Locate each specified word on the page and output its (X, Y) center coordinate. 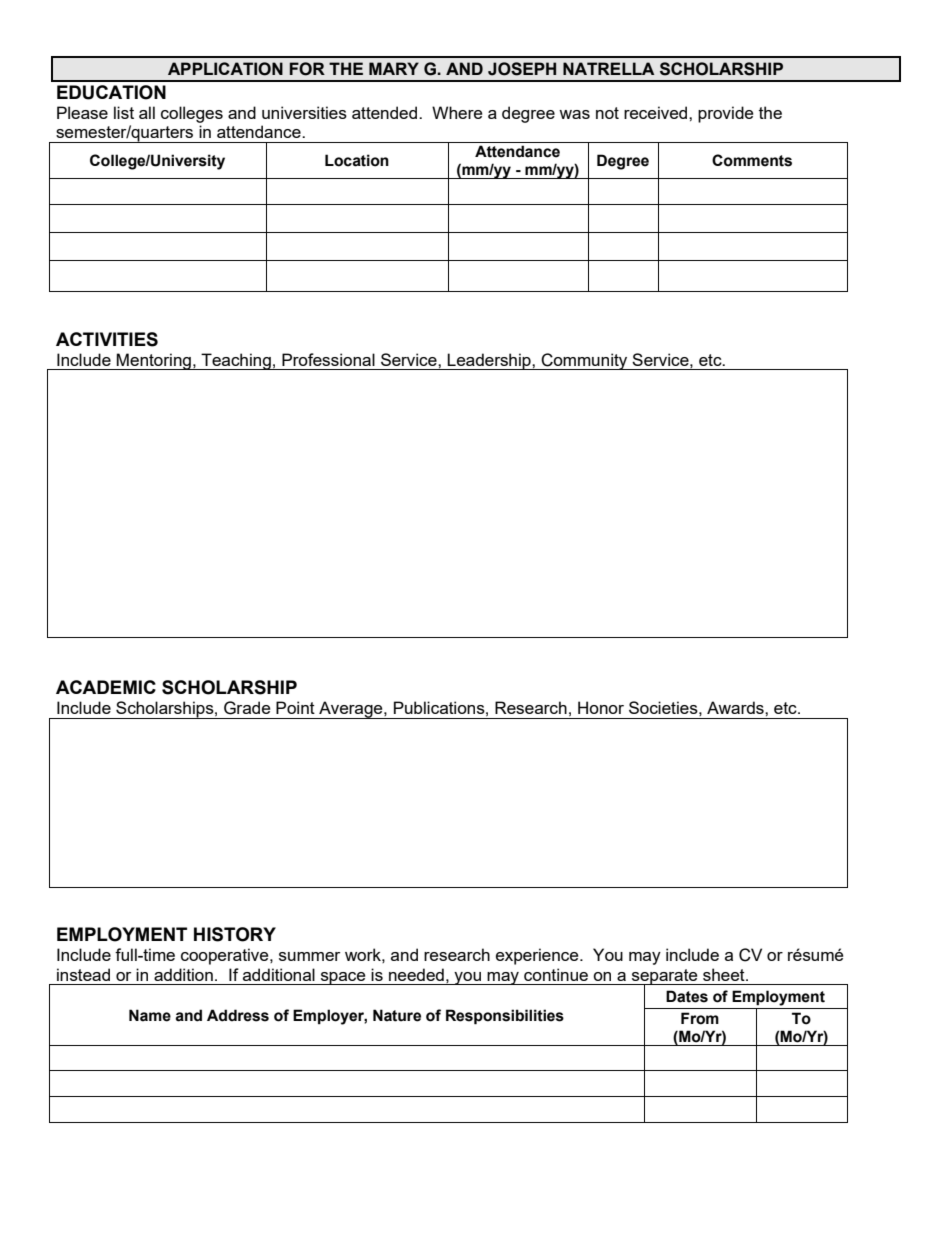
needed (416, 974)
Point (295, 707)
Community (584, 361)
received (657, 112)
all (147, 112)
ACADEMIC (106, 687)
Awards (736, 707)
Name (150, 1015)
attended (386, 112)
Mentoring (154, 361)
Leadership (489, 361)
